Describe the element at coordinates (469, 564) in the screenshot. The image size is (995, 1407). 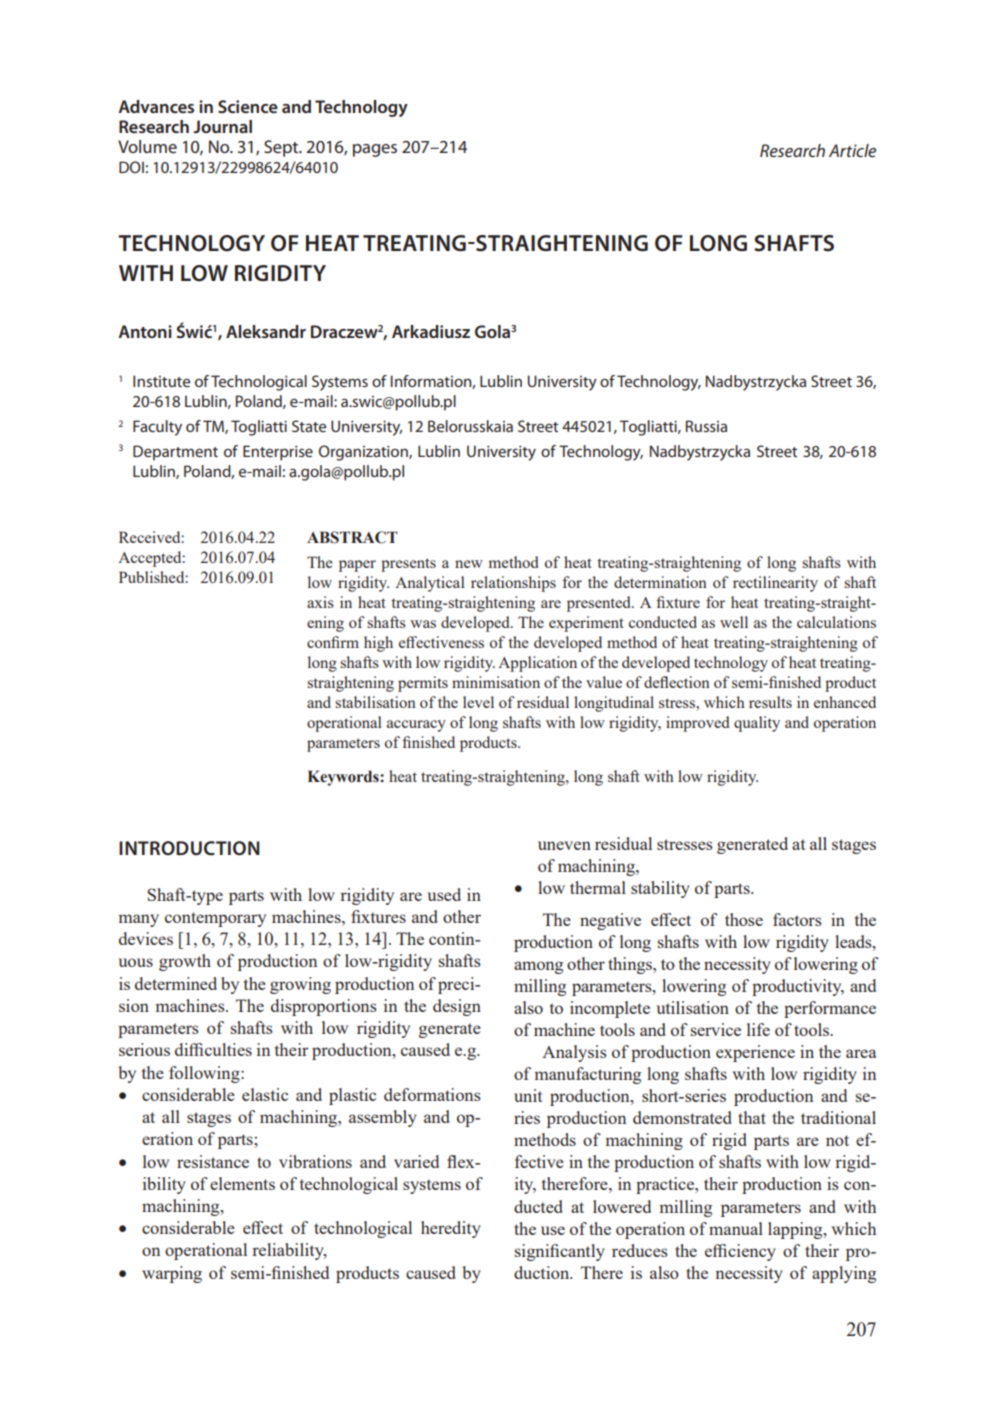
I see `new` at that location.
